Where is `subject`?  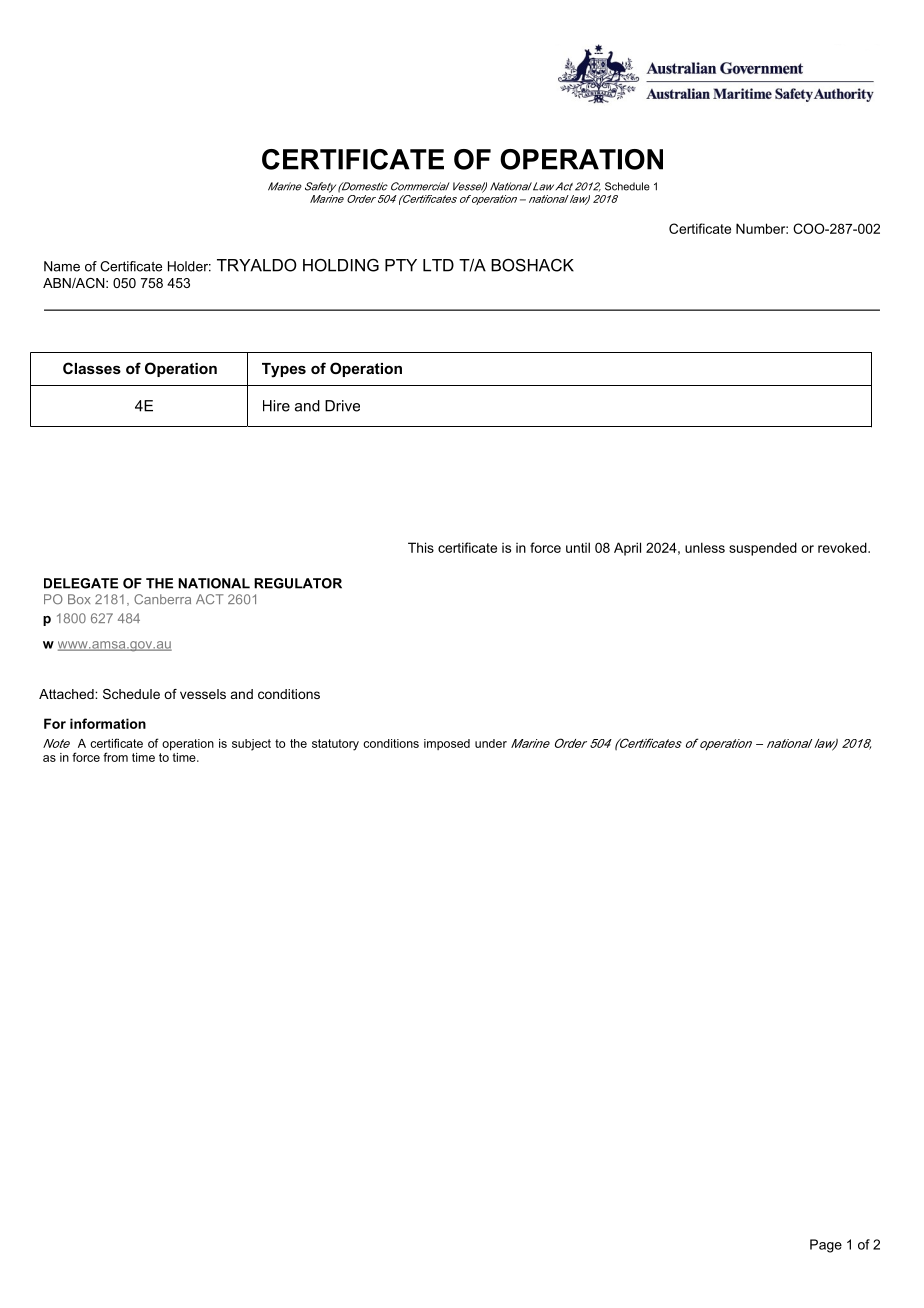
subject is located at coordinates (251, 745).
